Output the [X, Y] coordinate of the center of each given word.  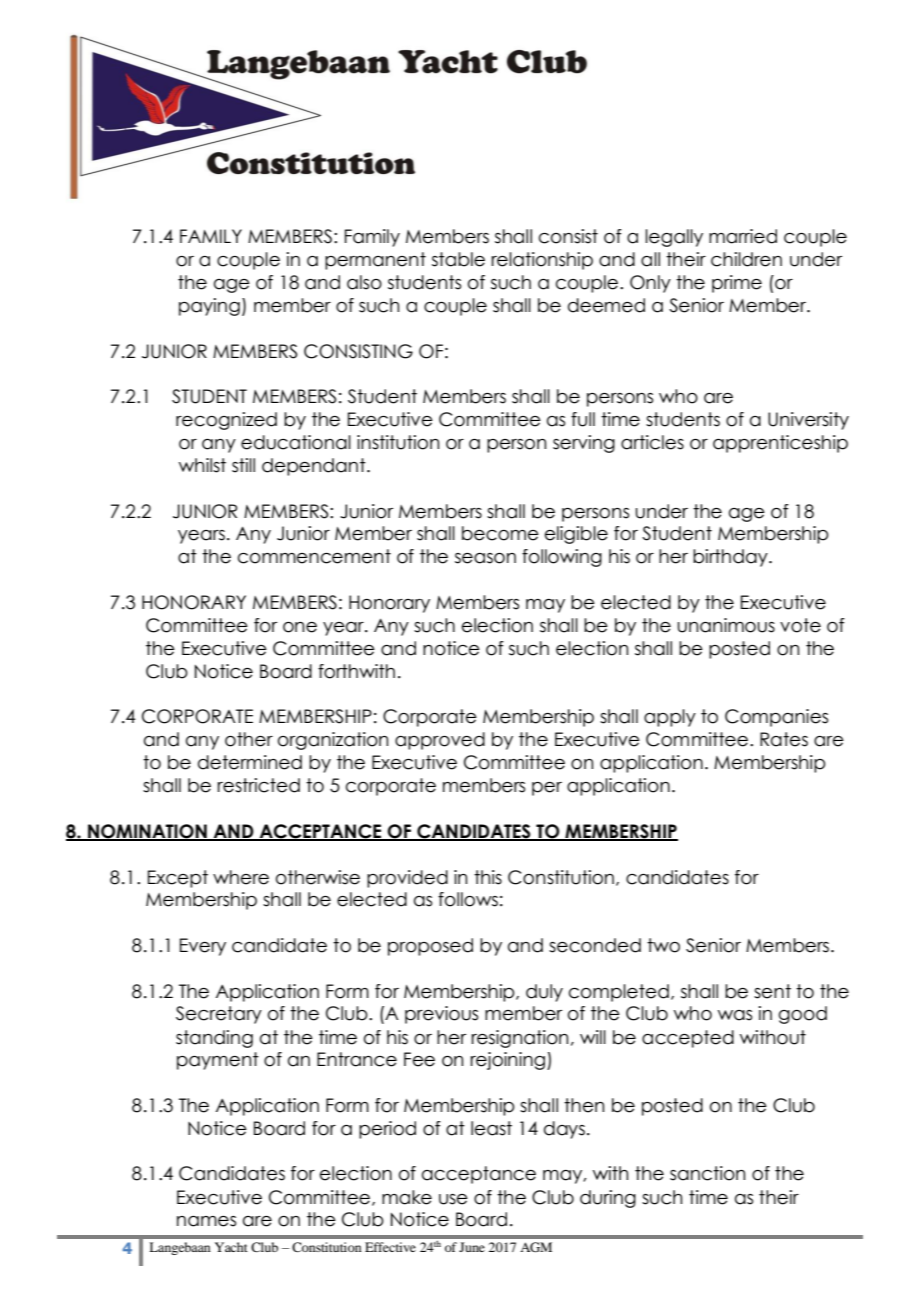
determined [250, 762]
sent [772, 991]
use [453, 1199]
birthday [731, 558]
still [243, 465]
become [500, 533]
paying [209, 307]
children [746, 259]
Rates [784, 739]
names [206, 1221]
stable [458, 259]
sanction [707, 1173]
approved [440, 741]
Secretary [219, 1015]
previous [441, 1015]
